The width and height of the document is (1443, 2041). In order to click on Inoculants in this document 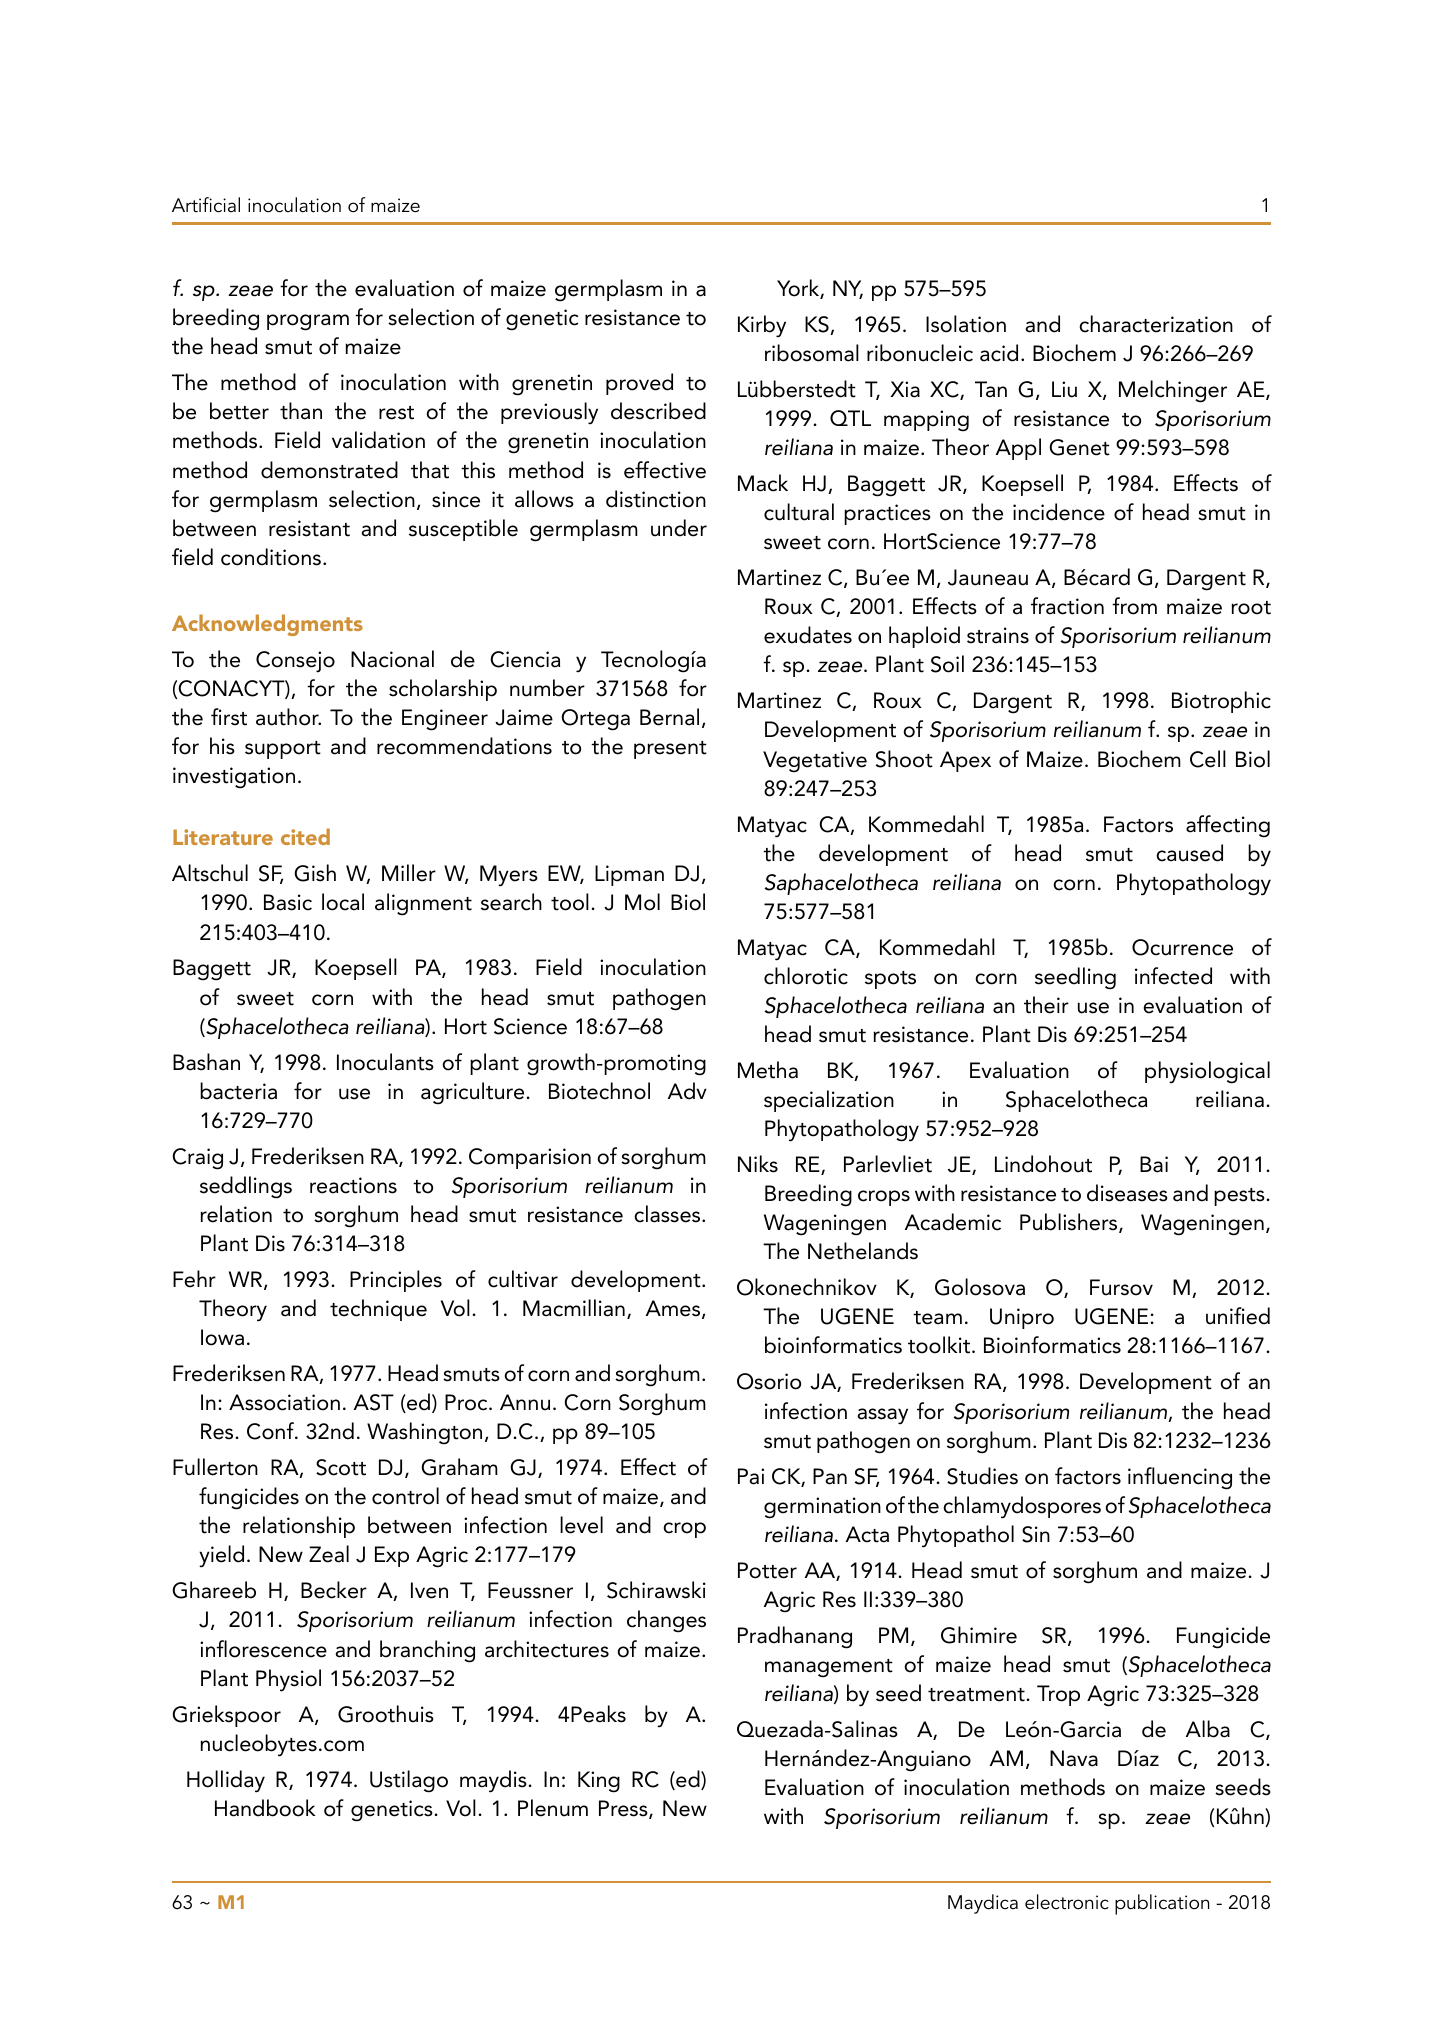, I will do `click(385, 1062)`.
